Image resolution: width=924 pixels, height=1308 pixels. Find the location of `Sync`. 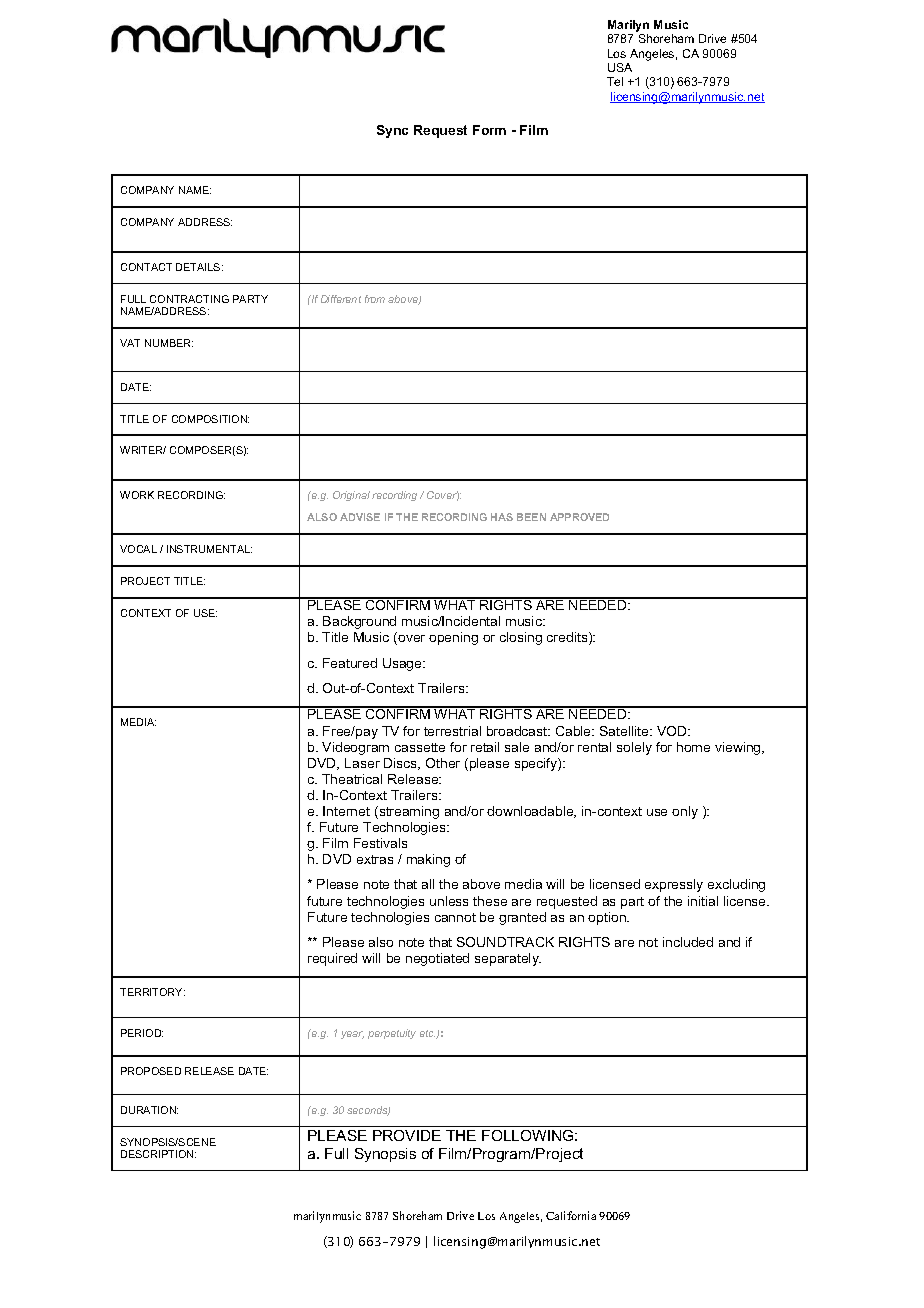

Sync is located at coordinates (392, 131).
